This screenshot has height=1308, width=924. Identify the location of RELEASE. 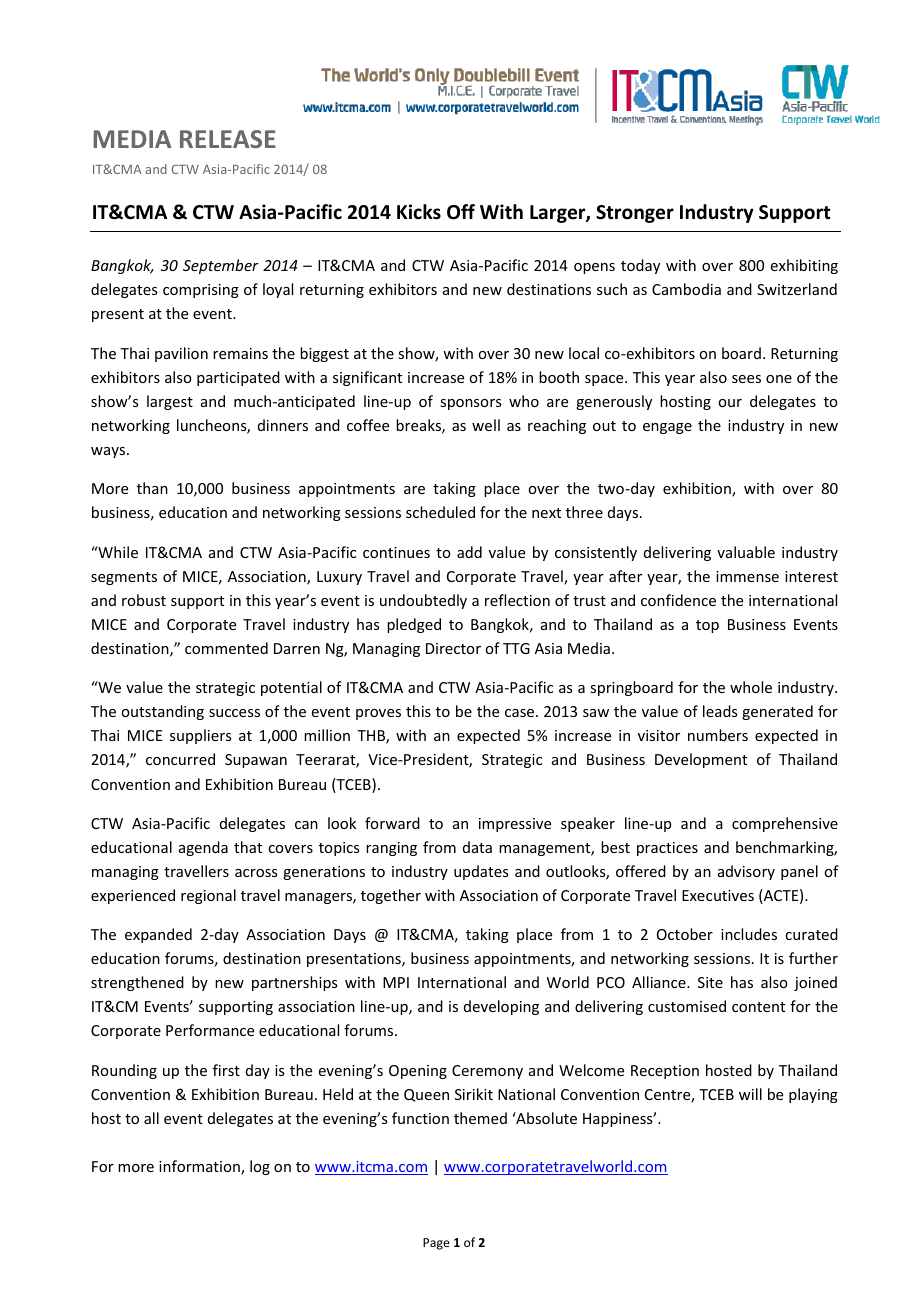
(228, 139).
